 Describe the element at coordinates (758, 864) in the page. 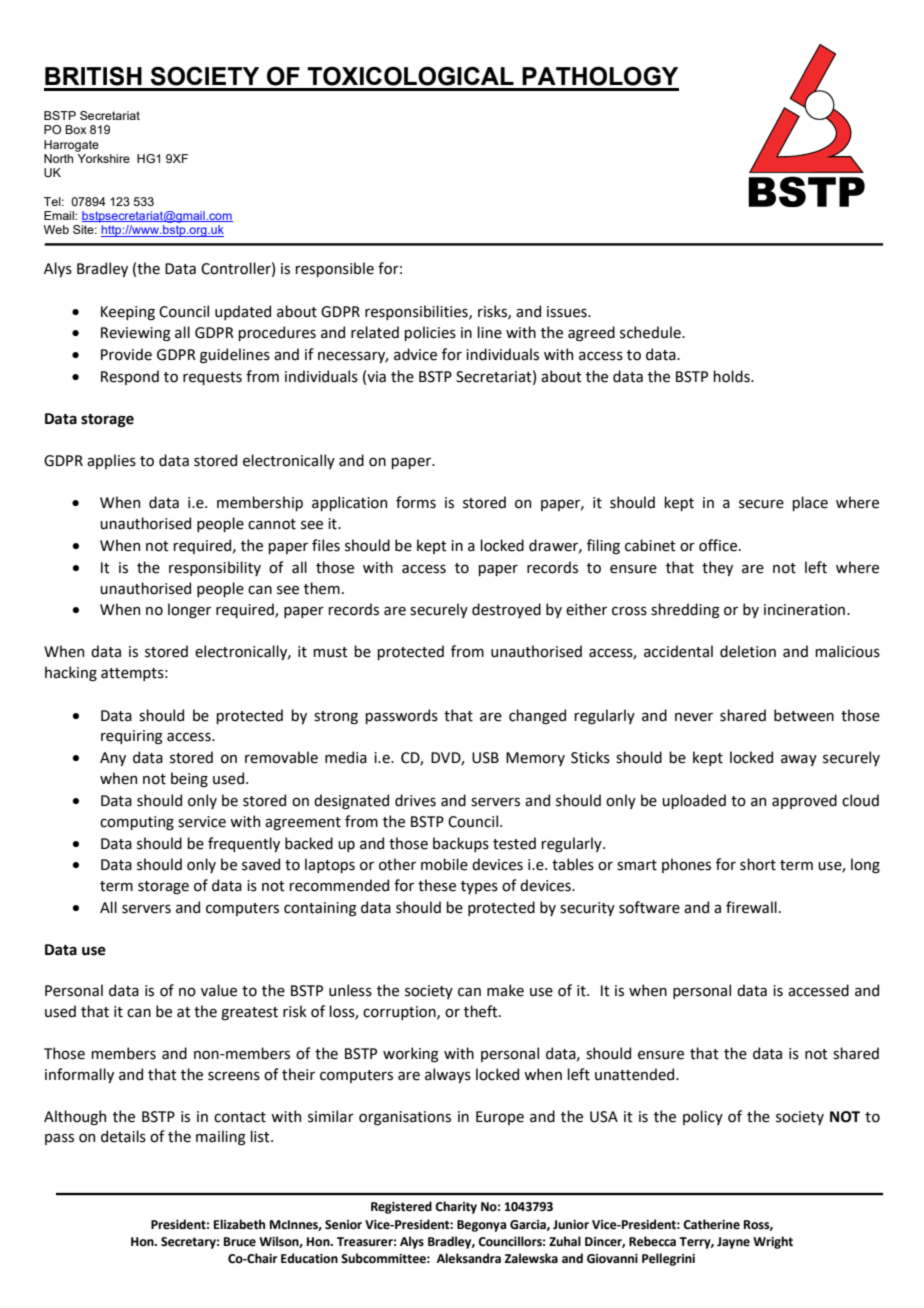

I see `short` at that location.
